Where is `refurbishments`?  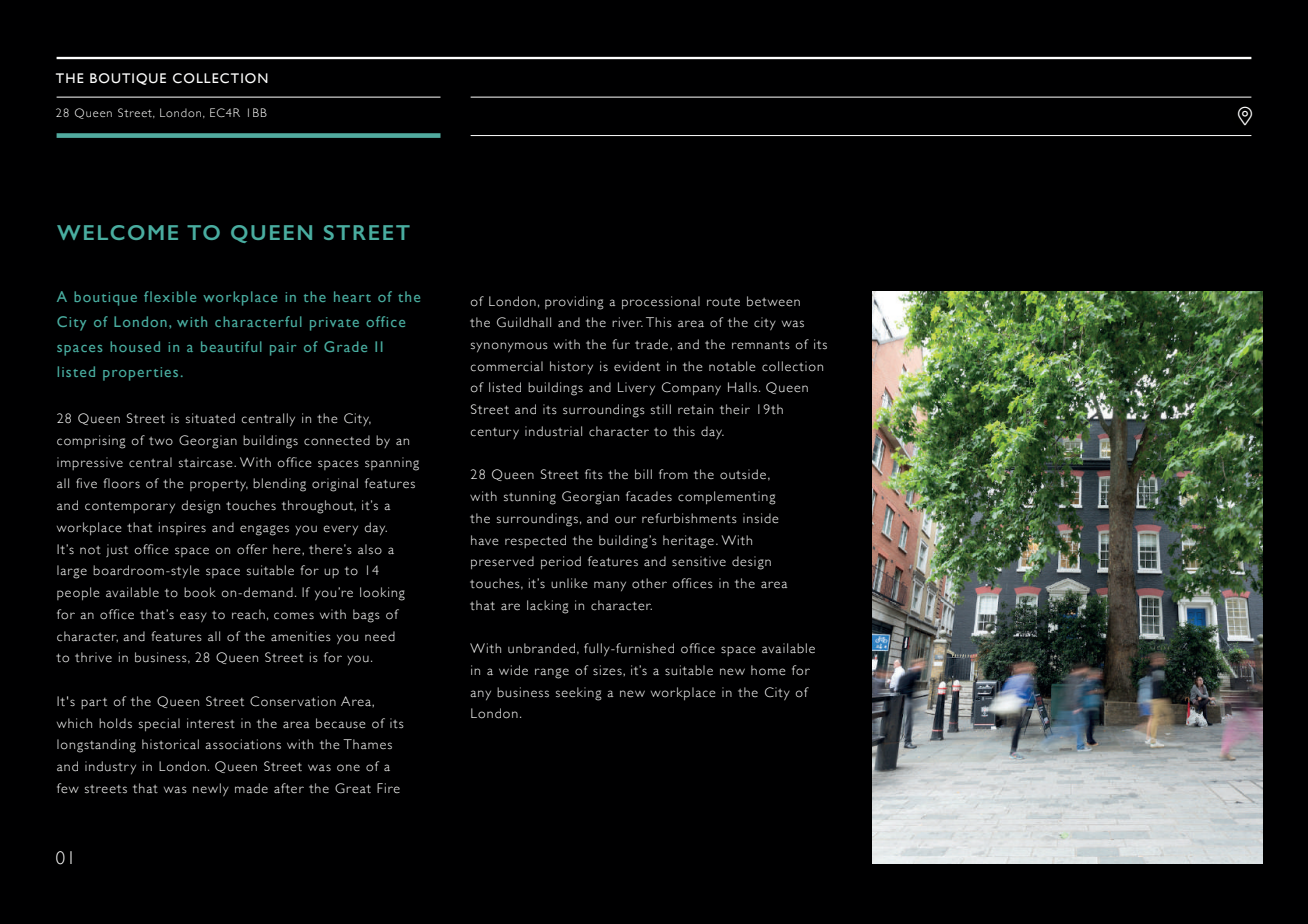 refurbishments is located at coordinates (689, 518).
